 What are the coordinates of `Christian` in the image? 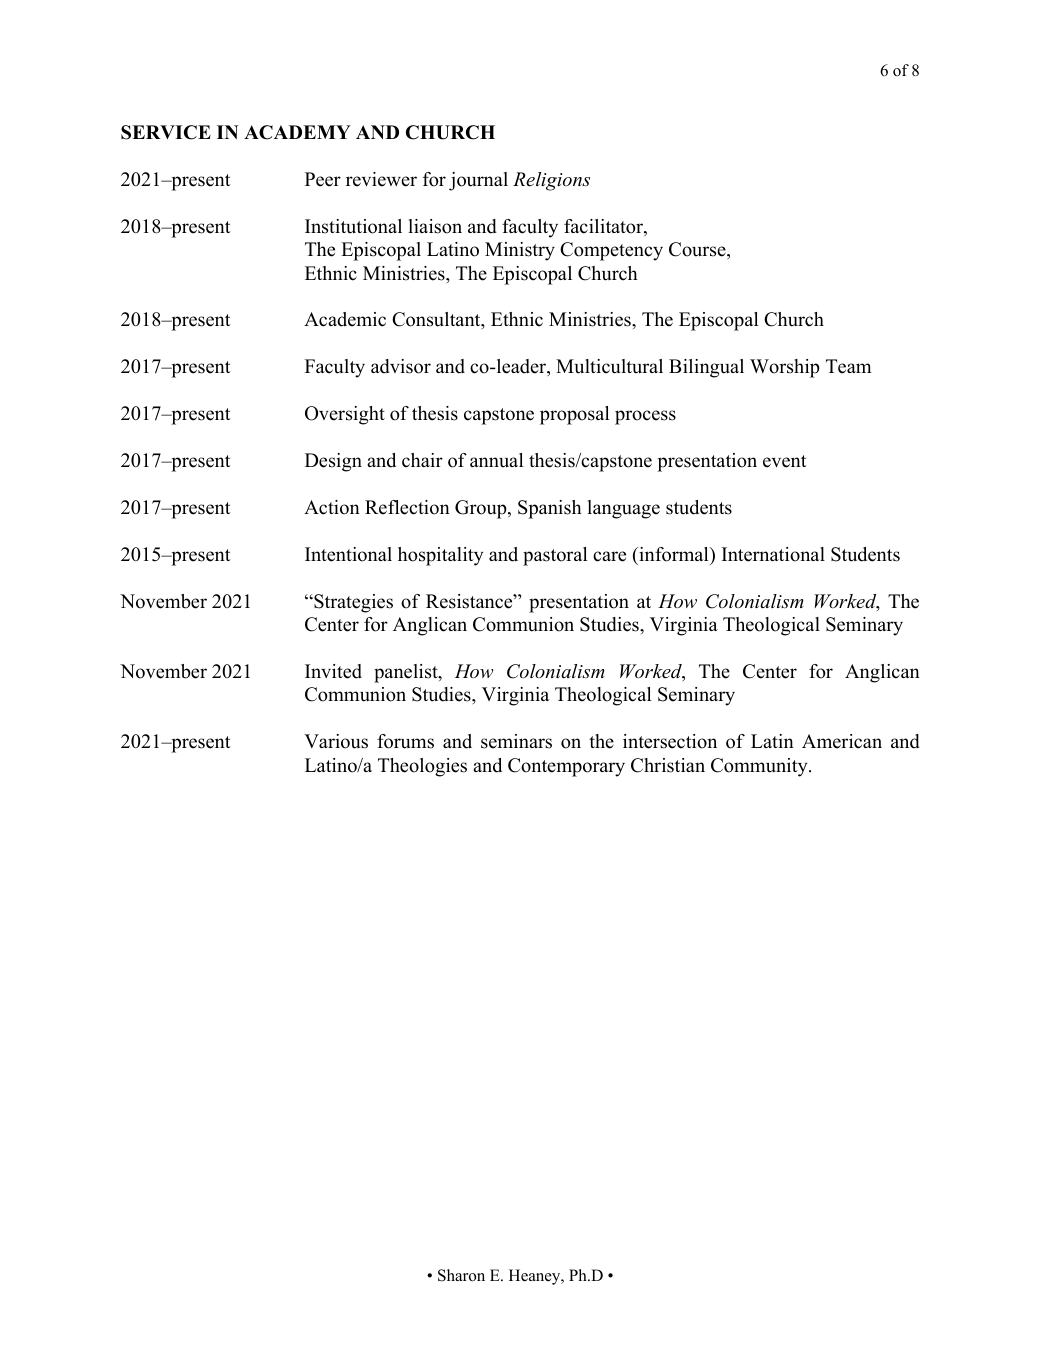 It's located at (668, 765).
